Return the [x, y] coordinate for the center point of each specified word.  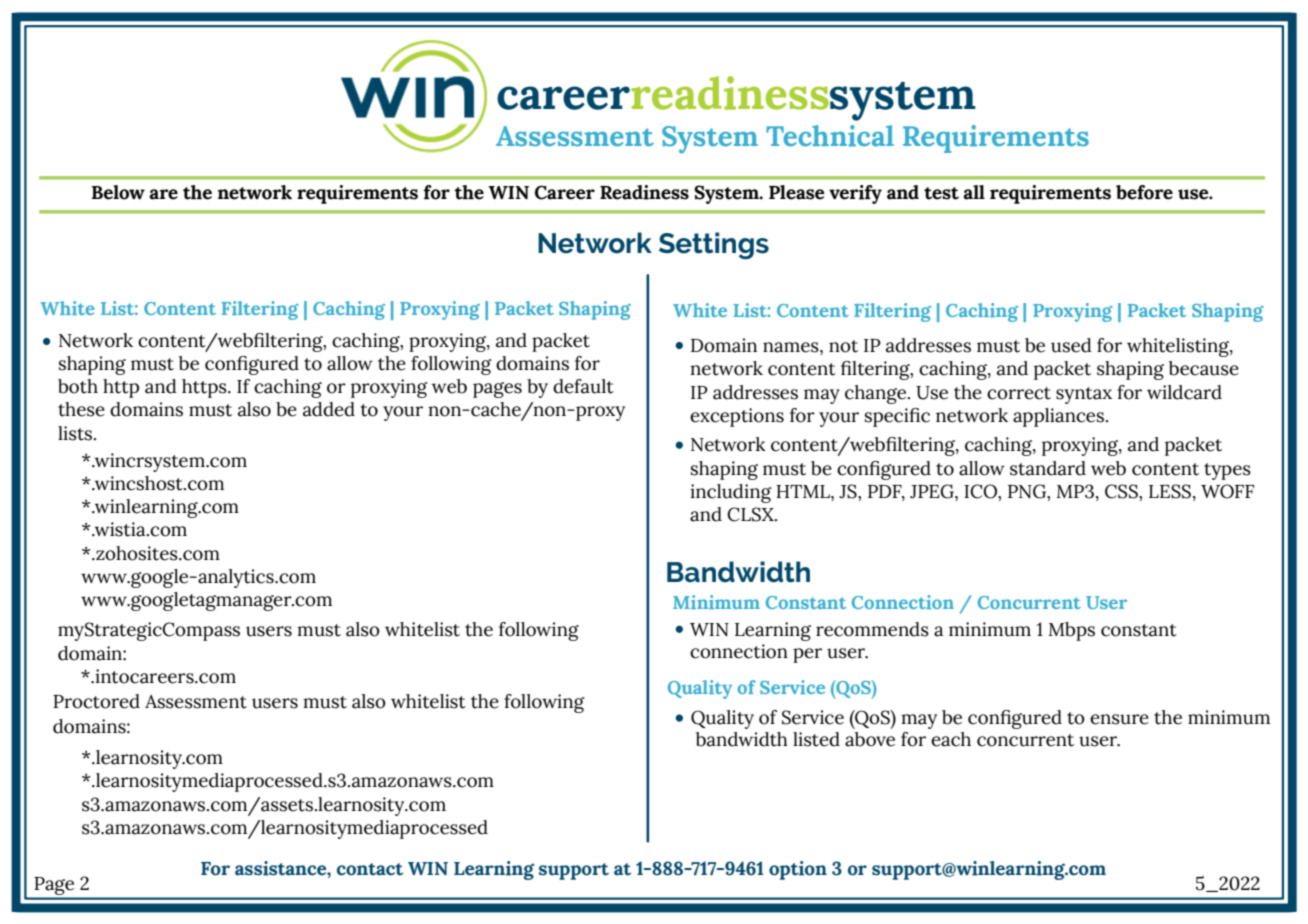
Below [118, 192]
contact [370, 869]
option [798, 870]
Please [797, 192]
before [1144, 192]
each [951, 739]
